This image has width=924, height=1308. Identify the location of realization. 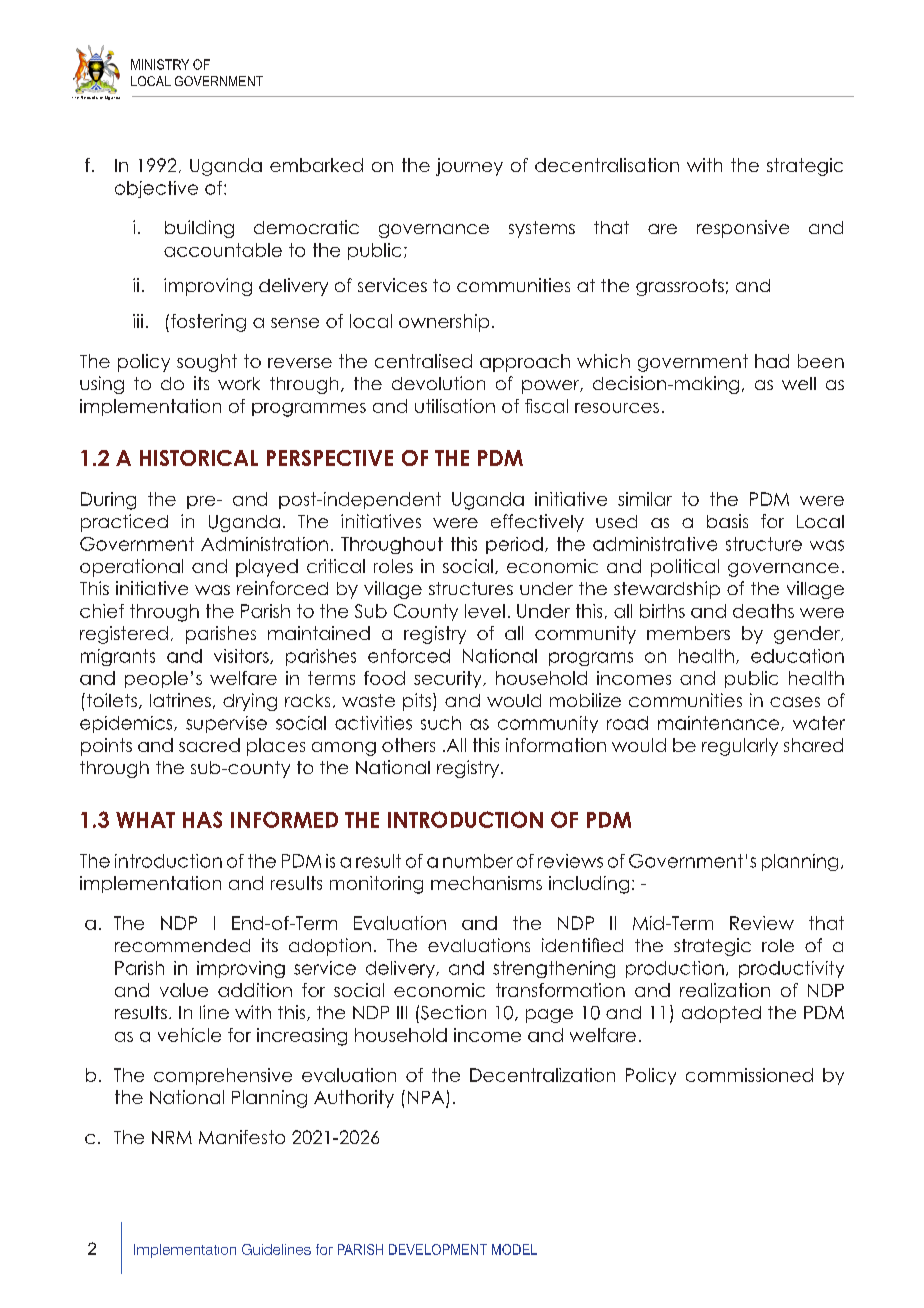
(725, 990).
